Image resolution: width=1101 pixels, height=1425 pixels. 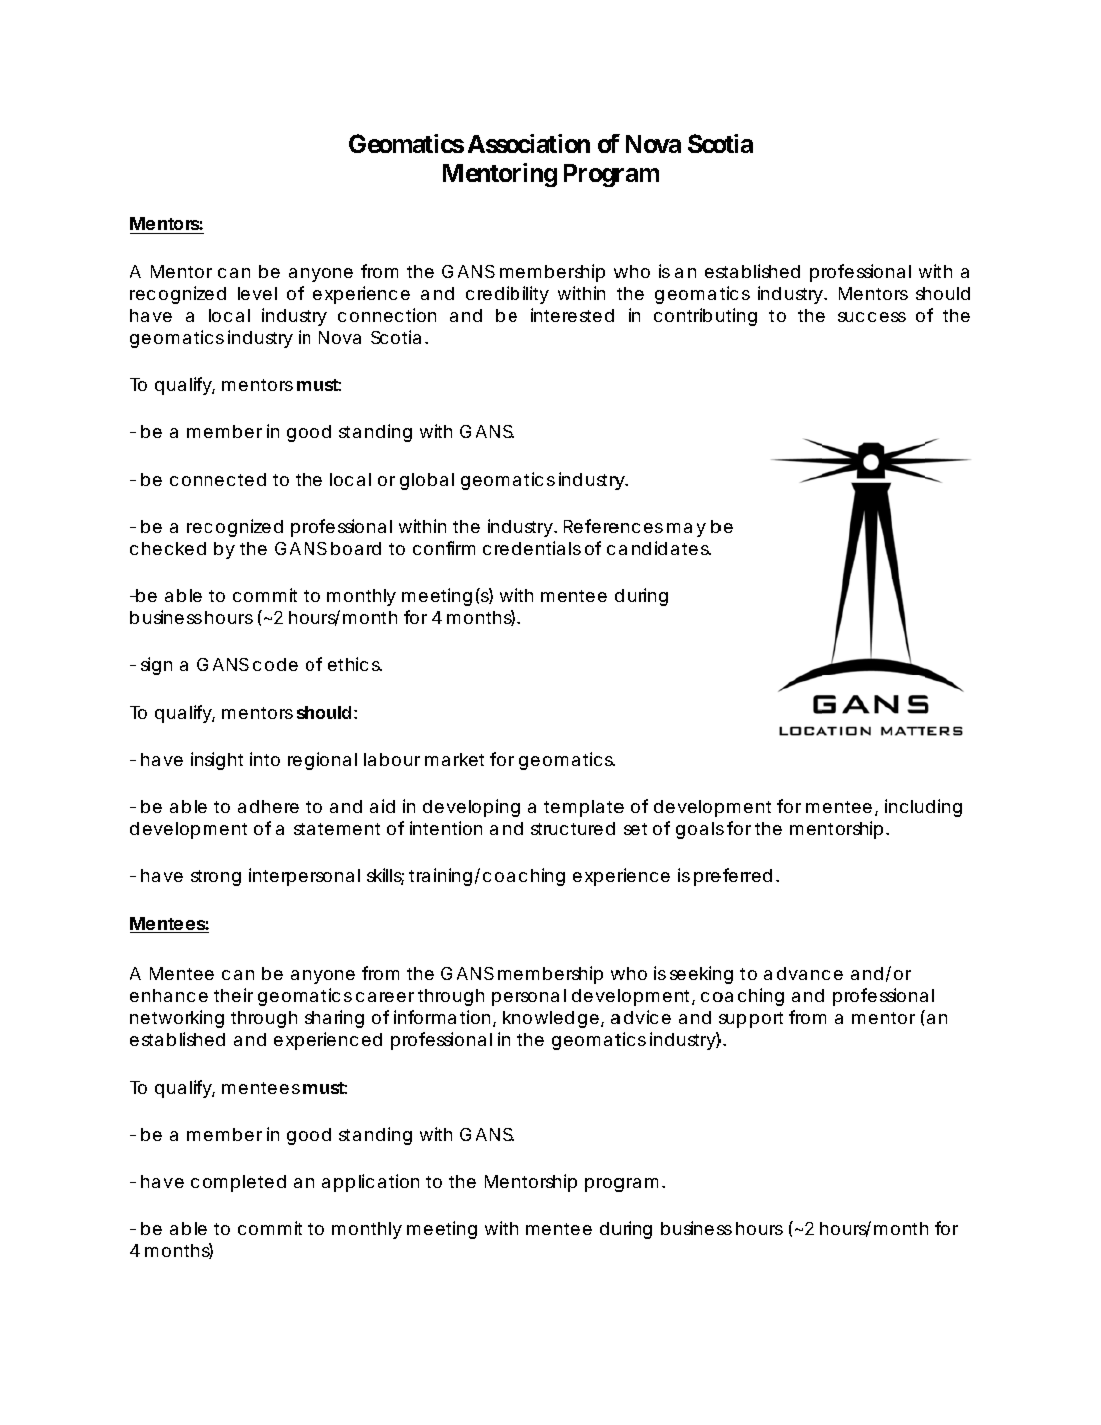 I want to click on checked, so click(x=168, y=548).
